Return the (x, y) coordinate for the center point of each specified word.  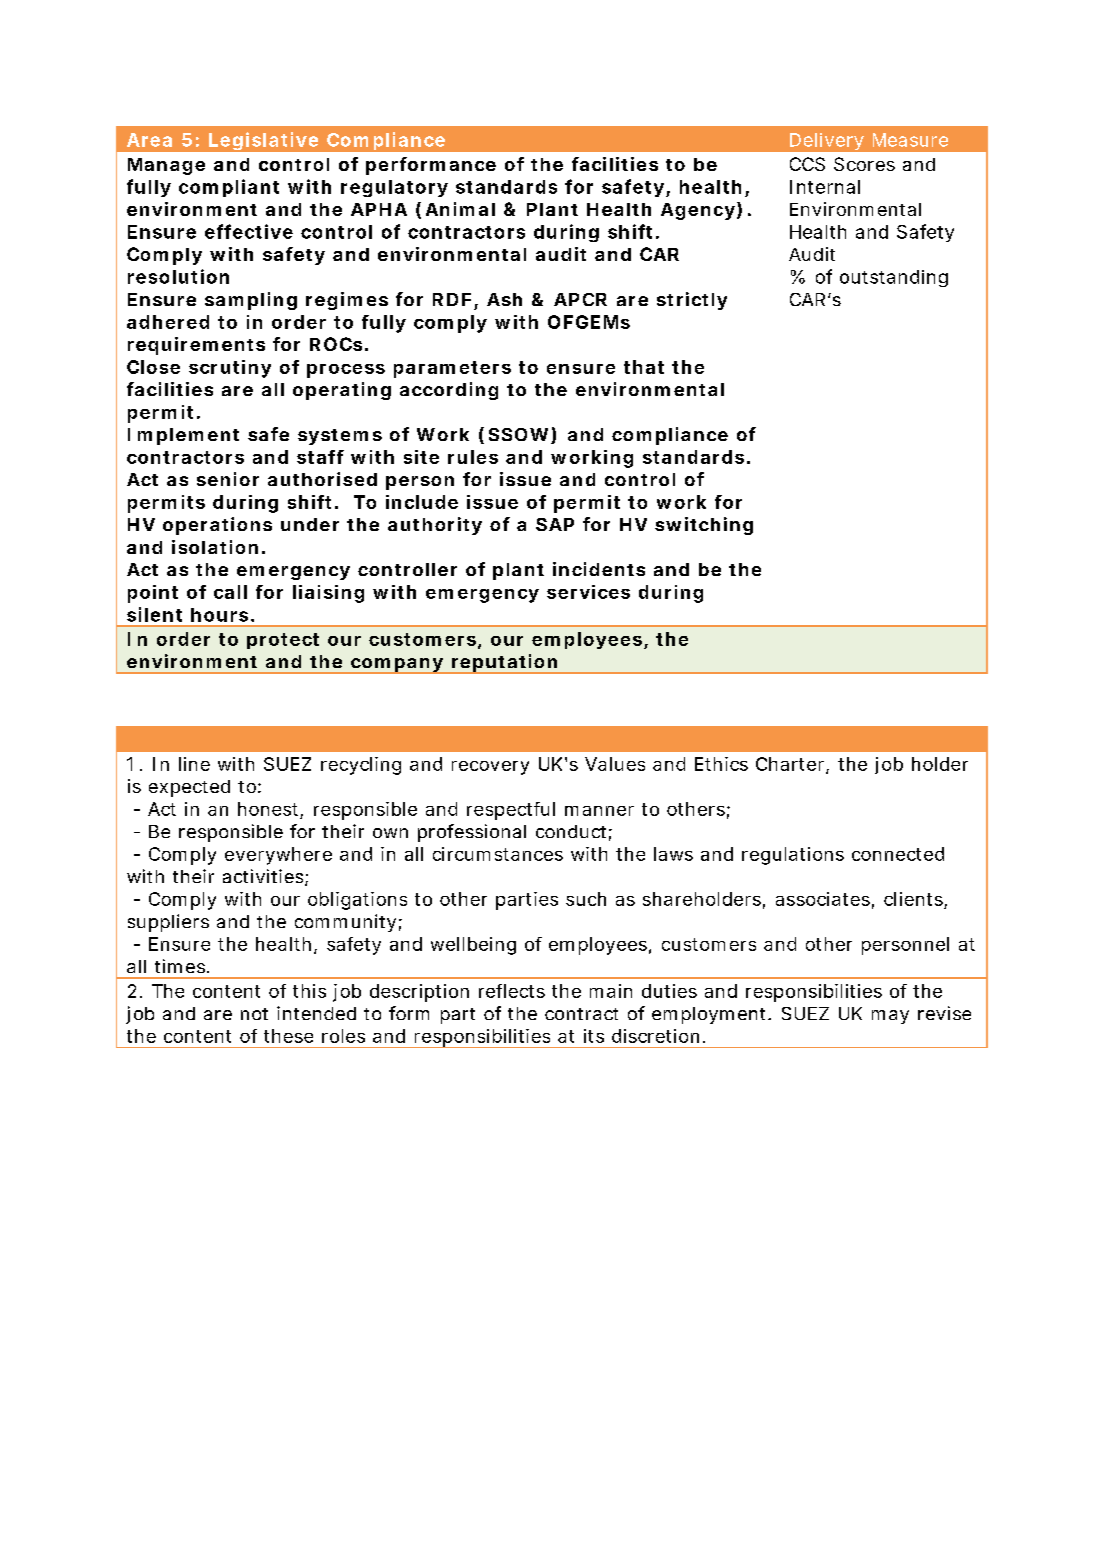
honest (268, 809)
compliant (229, 188)
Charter (790, 764)
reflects (512, 991)
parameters (452, 369)
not (254, 1014)
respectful (511, 811)
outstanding (894, 278)
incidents (599, 569)
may (890, 1017)
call (230, 592)
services (588, 592)
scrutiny (230, 369)
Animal (460, 209)
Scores (864, 164)
